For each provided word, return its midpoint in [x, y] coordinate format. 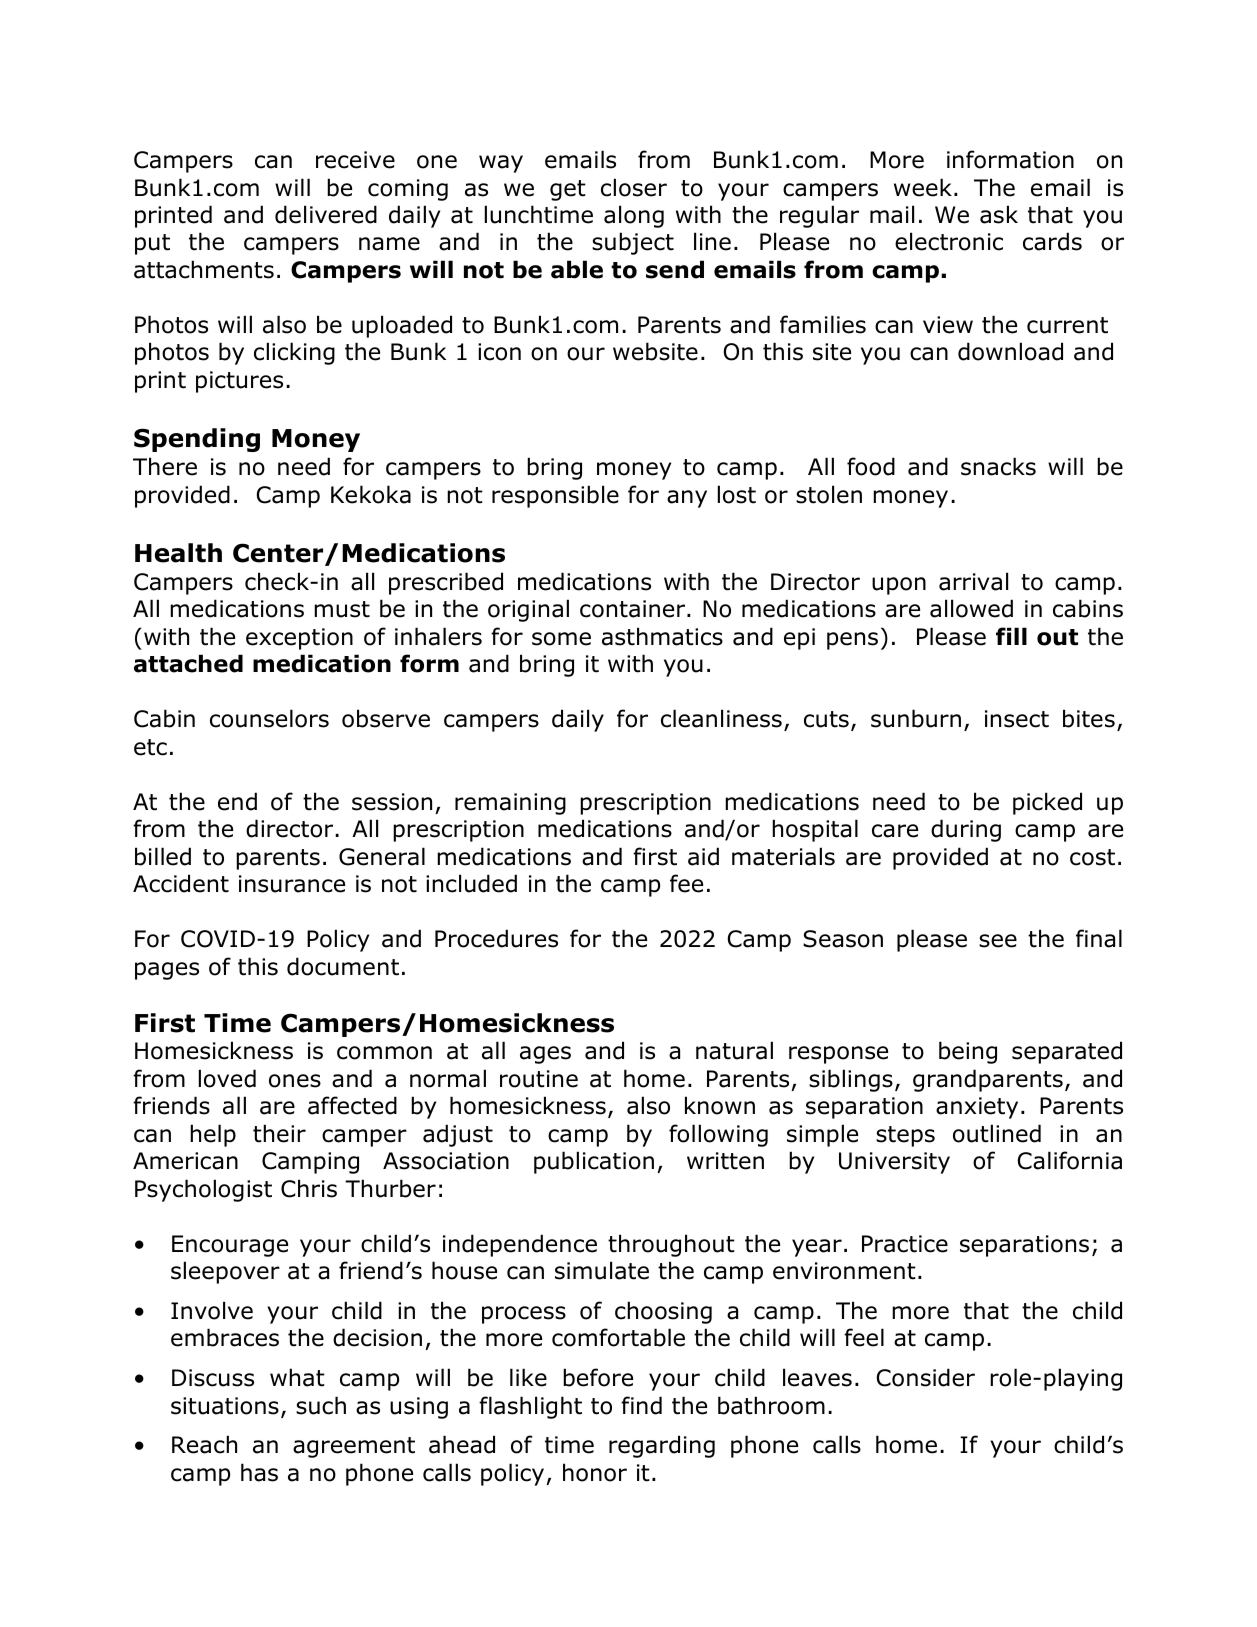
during [966, 830]
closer [634, 187]
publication [594, 1162]
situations [225, 1406]
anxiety [977, 1108]
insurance [292, 884]
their [279, 1133]
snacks [998, 466]
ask [999, 214]
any [687, 499]
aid [703, 856]
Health [178, 553]
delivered [326, 214]
